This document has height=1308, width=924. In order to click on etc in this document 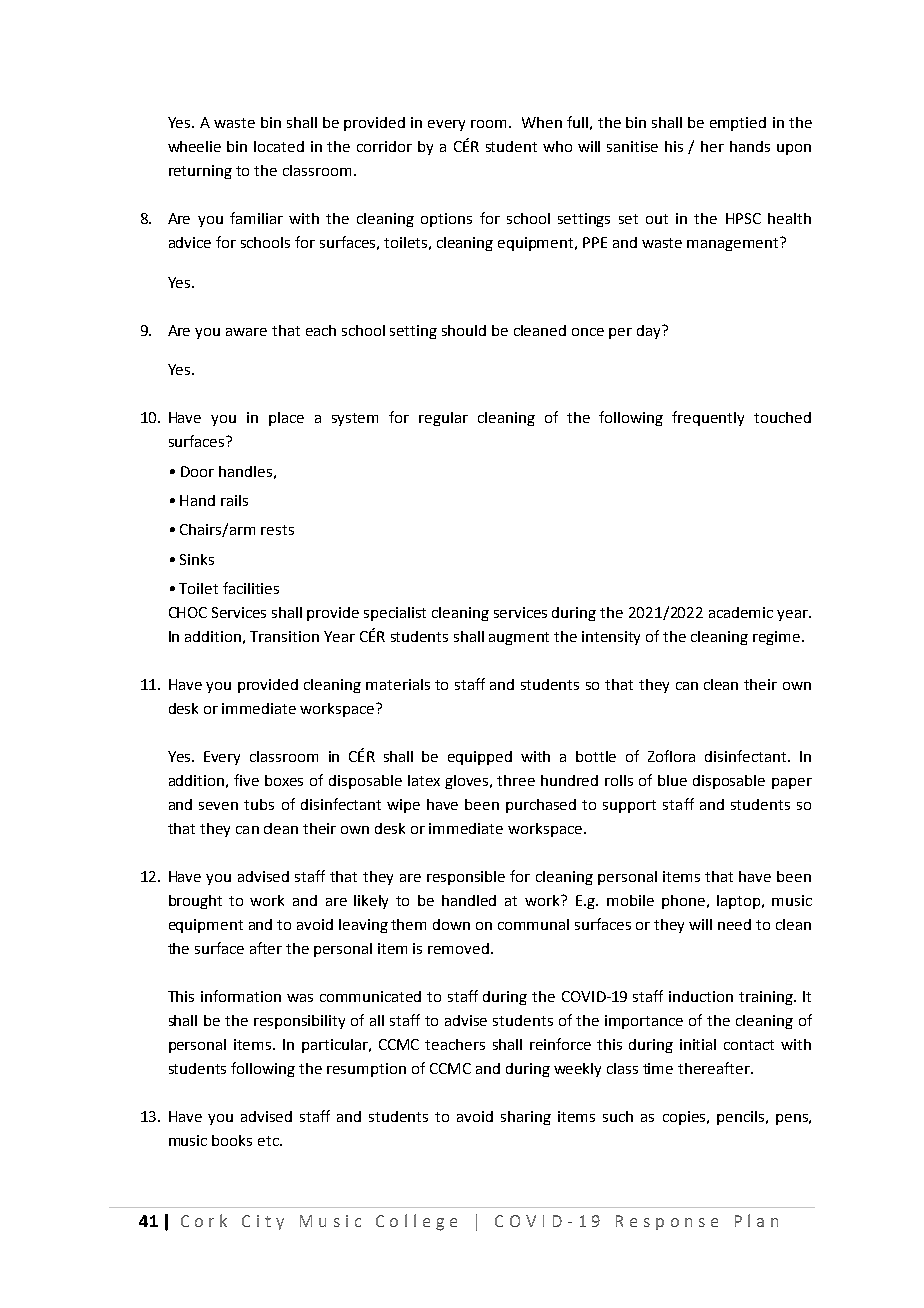, I will do `click(269, 1141)`.
